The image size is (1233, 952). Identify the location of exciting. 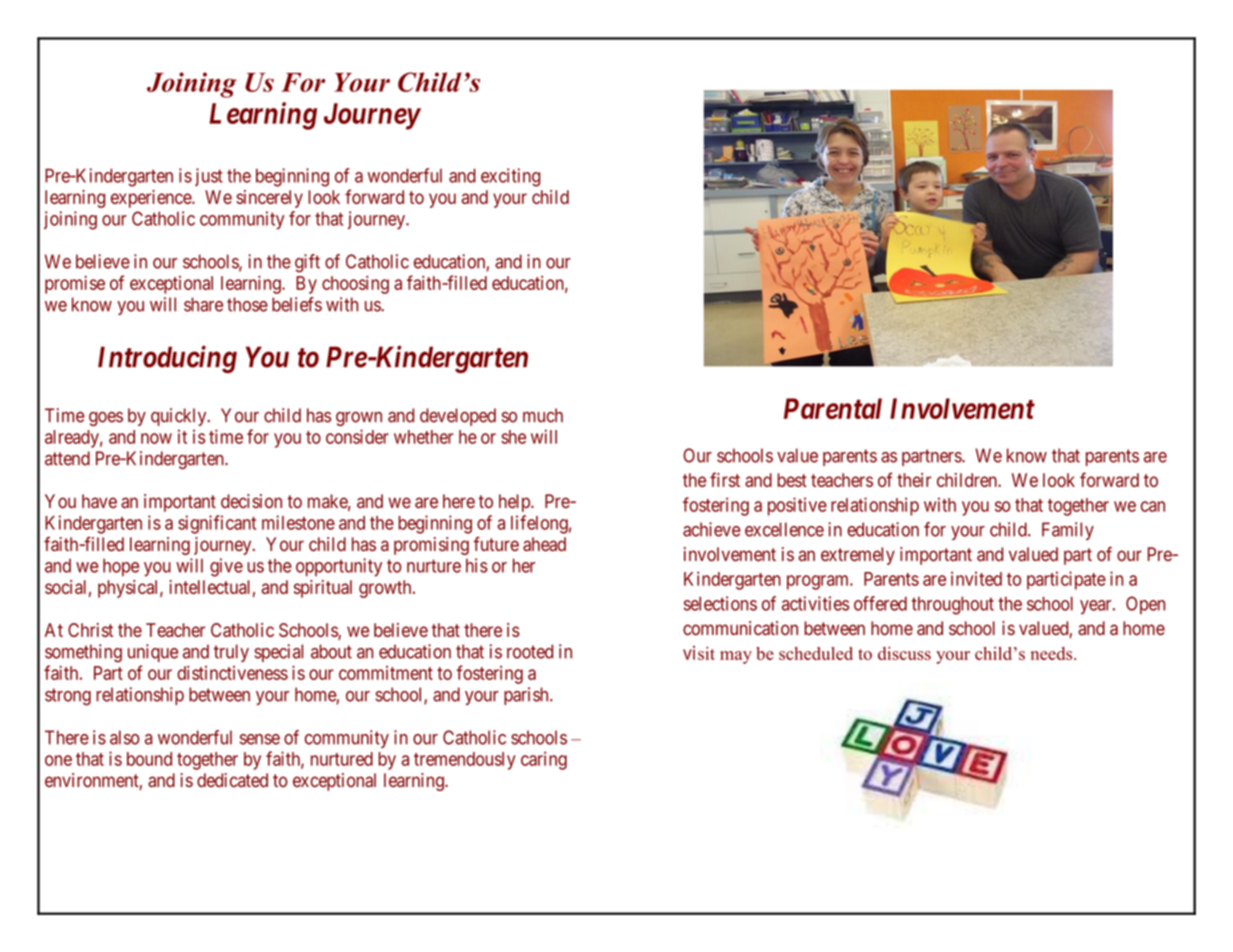
(510, 177).
